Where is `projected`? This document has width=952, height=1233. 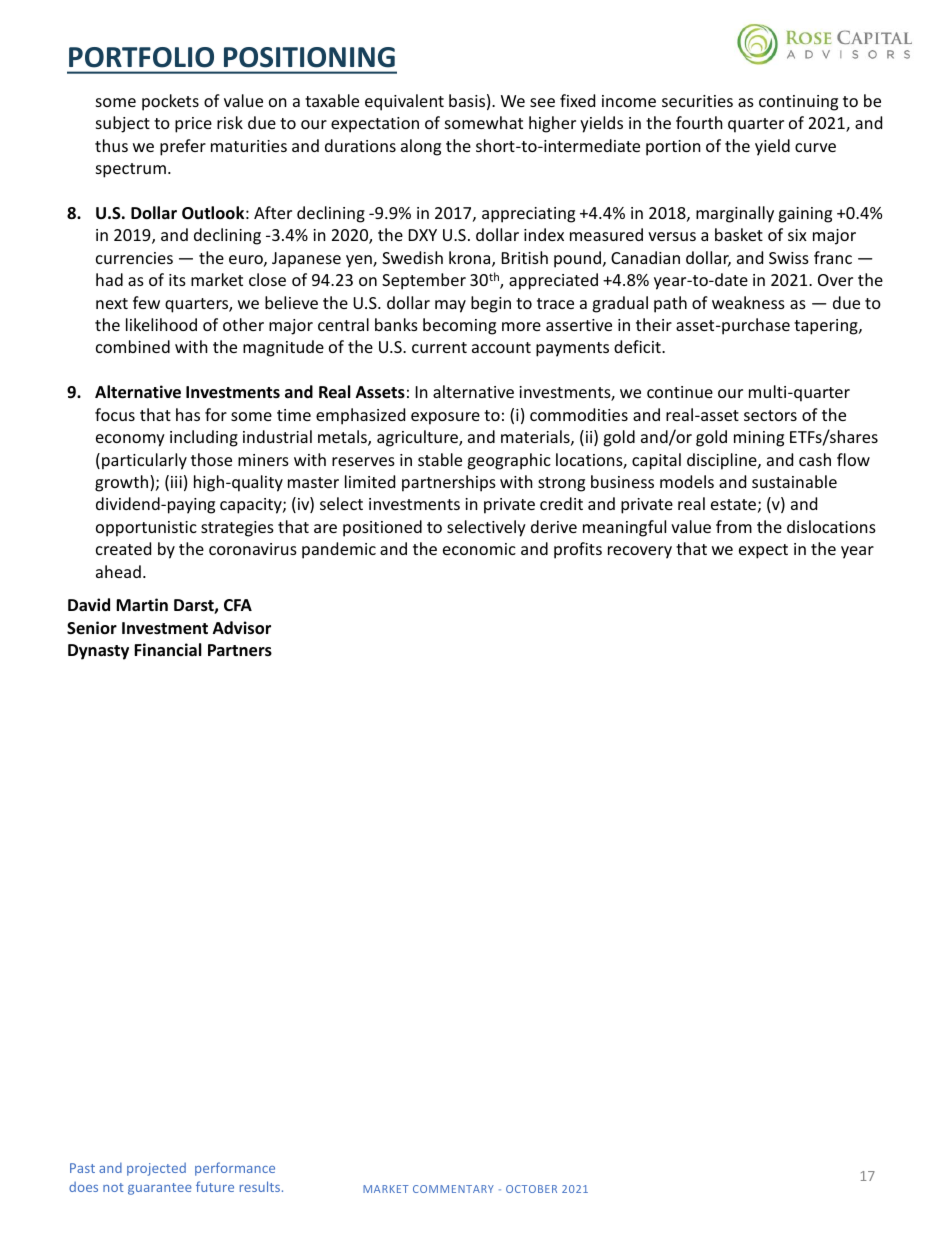
projected is located at coordinates (156, 1169).
